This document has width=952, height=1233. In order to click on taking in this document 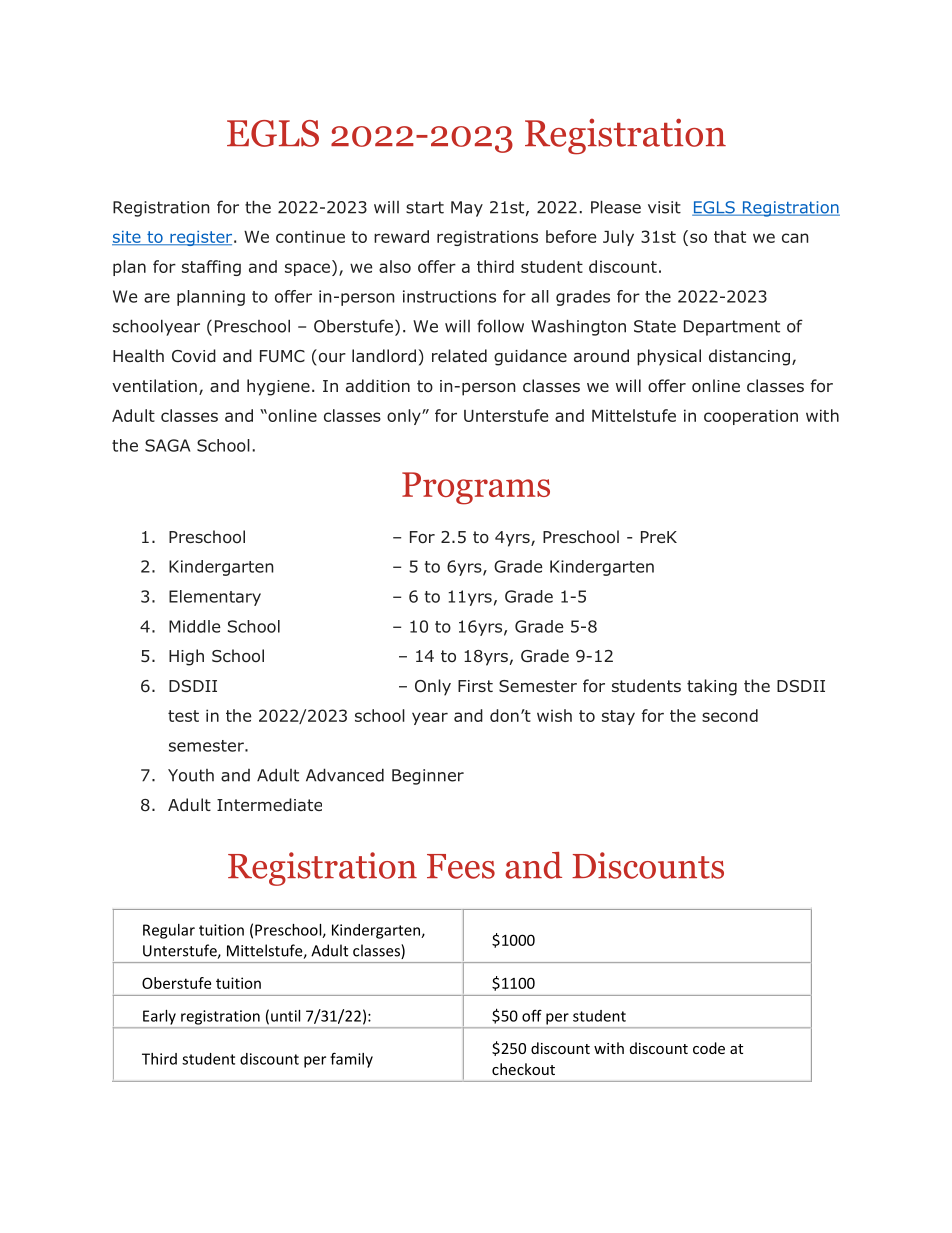, I will do `click(712, 687)`.
